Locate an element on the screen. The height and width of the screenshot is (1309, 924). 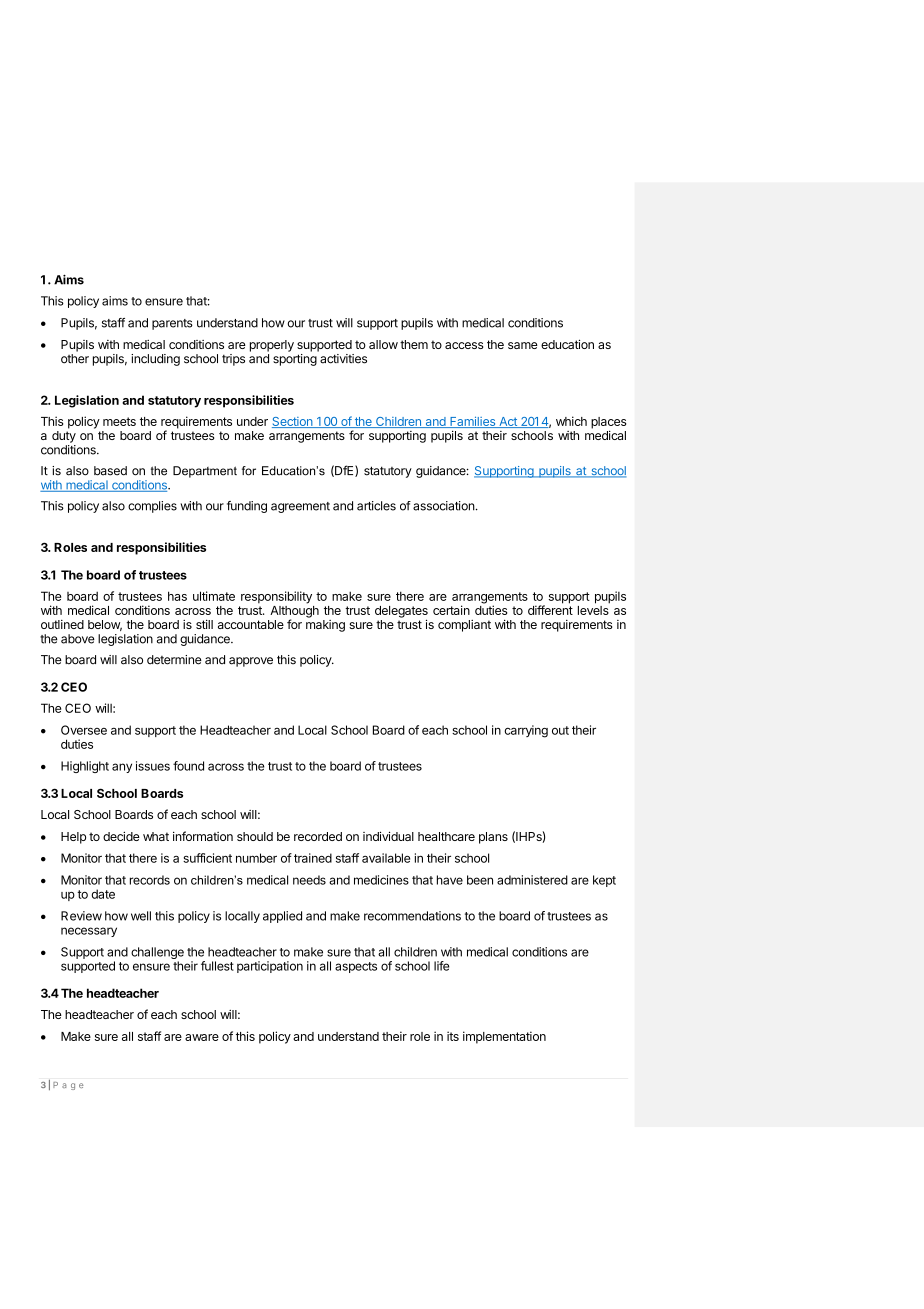
plans is located at coordinates (493, 838).
